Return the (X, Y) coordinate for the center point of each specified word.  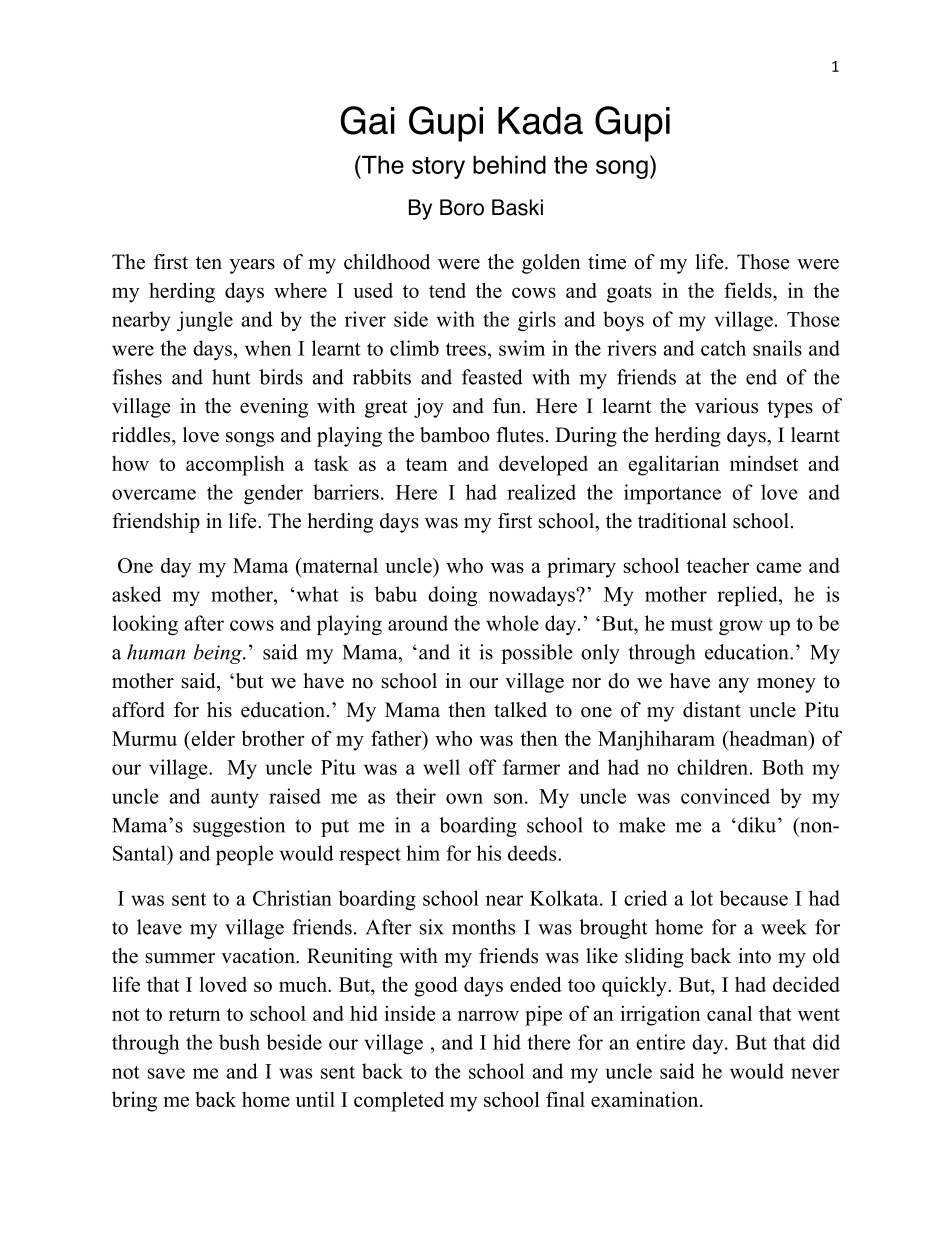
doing (452, 596)
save (166, 1073)
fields (749, 290)
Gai (368, 120)
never (815, 1073)
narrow (488, 1015)
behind (509, 164)
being (219, 654)
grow (741, 627)
